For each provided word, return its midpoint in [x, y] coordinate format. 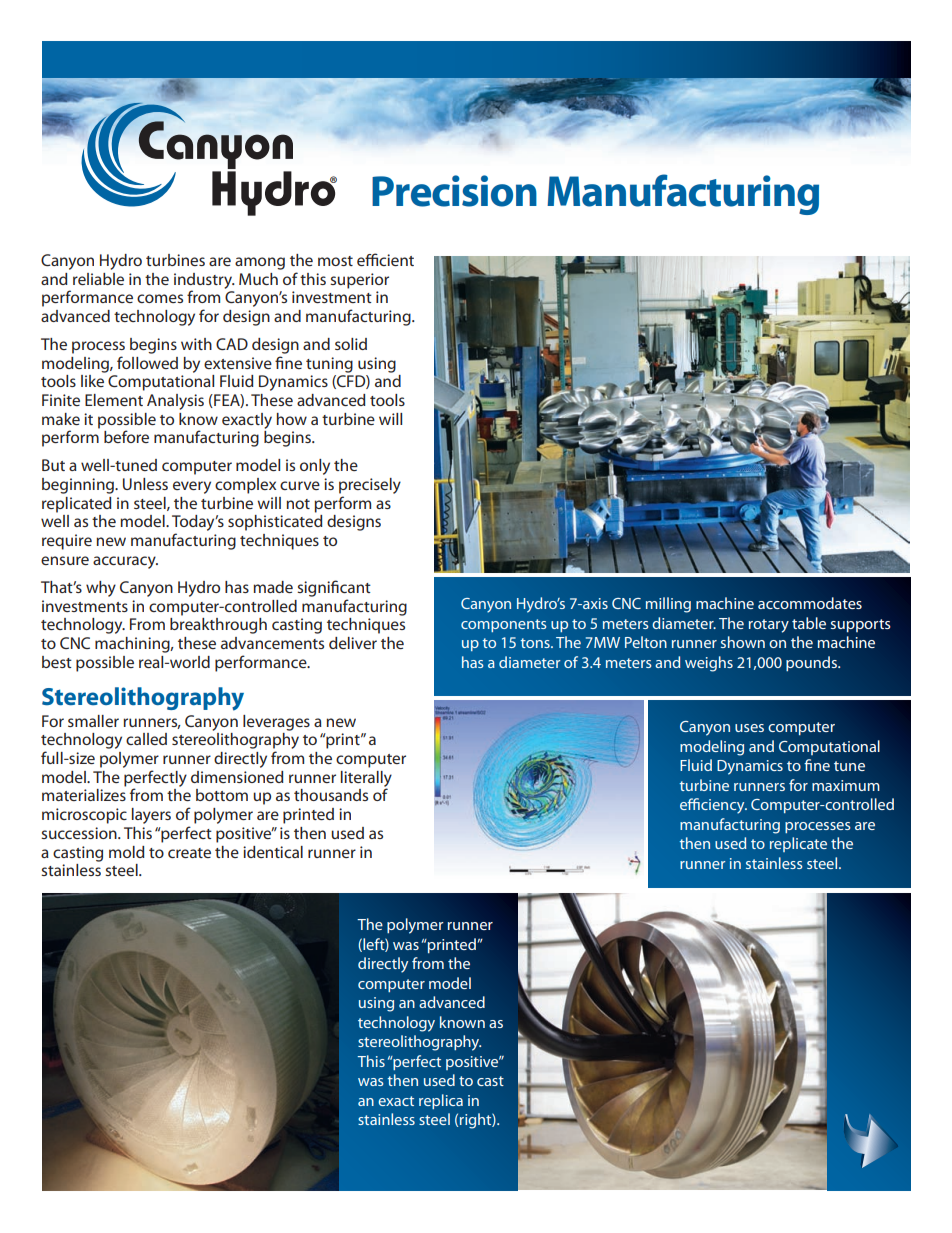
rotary [769, 626]
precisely [370, 486]
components [503, 625]
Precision [454, 191]
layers [151, 816]
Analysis [175, 402]
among [260, 263]
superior [359, 281]
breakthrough [218, 626]
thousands [331, 795]
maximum [846, 785]
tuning [329, 365]
